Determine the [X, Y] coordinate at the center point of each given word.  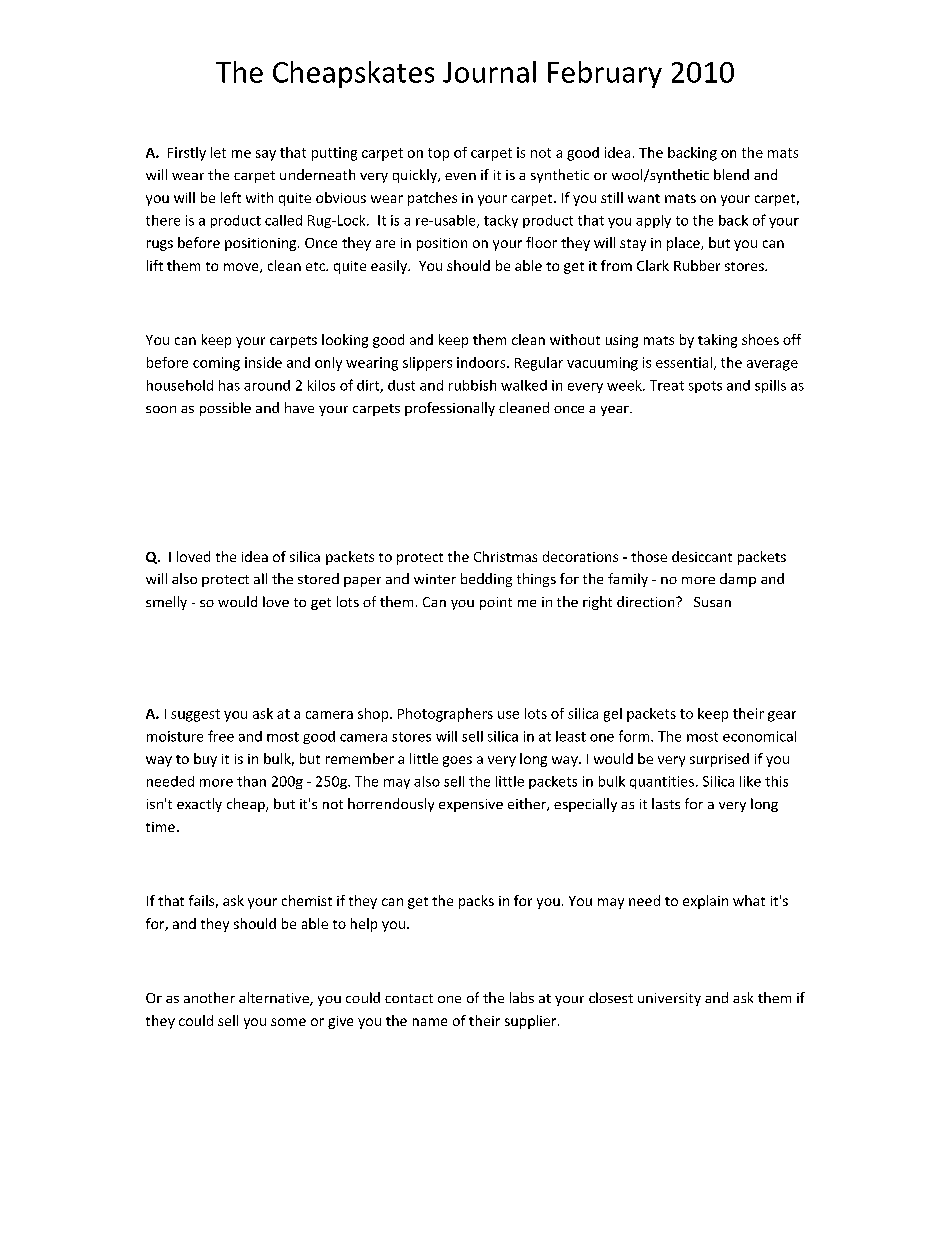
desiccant [702, 556]
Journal [489, 72]
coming [216, 364]
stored [318, 578]
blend [731, 174]
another [209, 997]
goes [457, 761]
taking [717, 341]
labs [522, 997]
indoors [482, 362]
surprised [719, 760]
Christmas [505, 556]
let [218, 152]
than [251, 781]
